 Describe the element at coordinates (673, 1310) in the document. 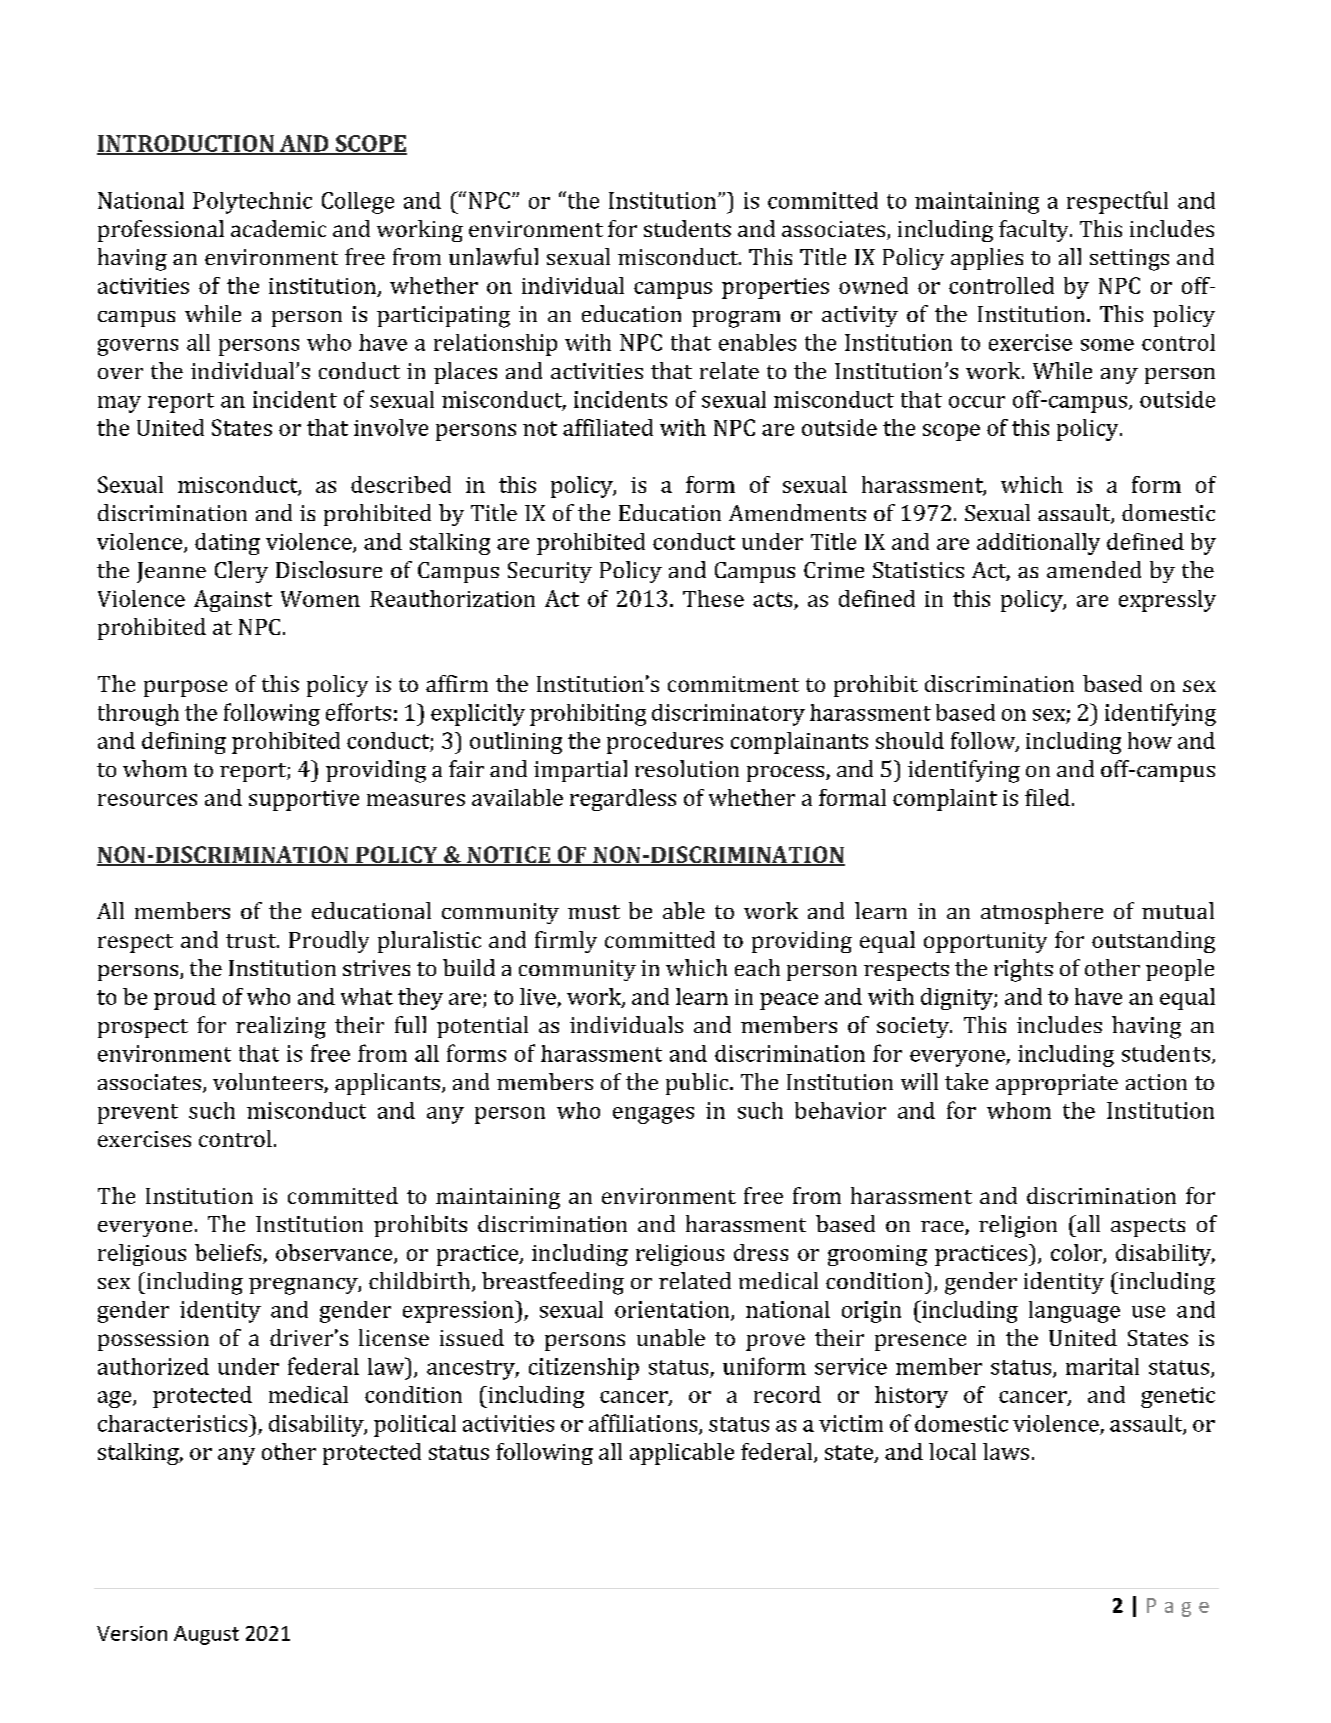

I see `orientation` at that location.
